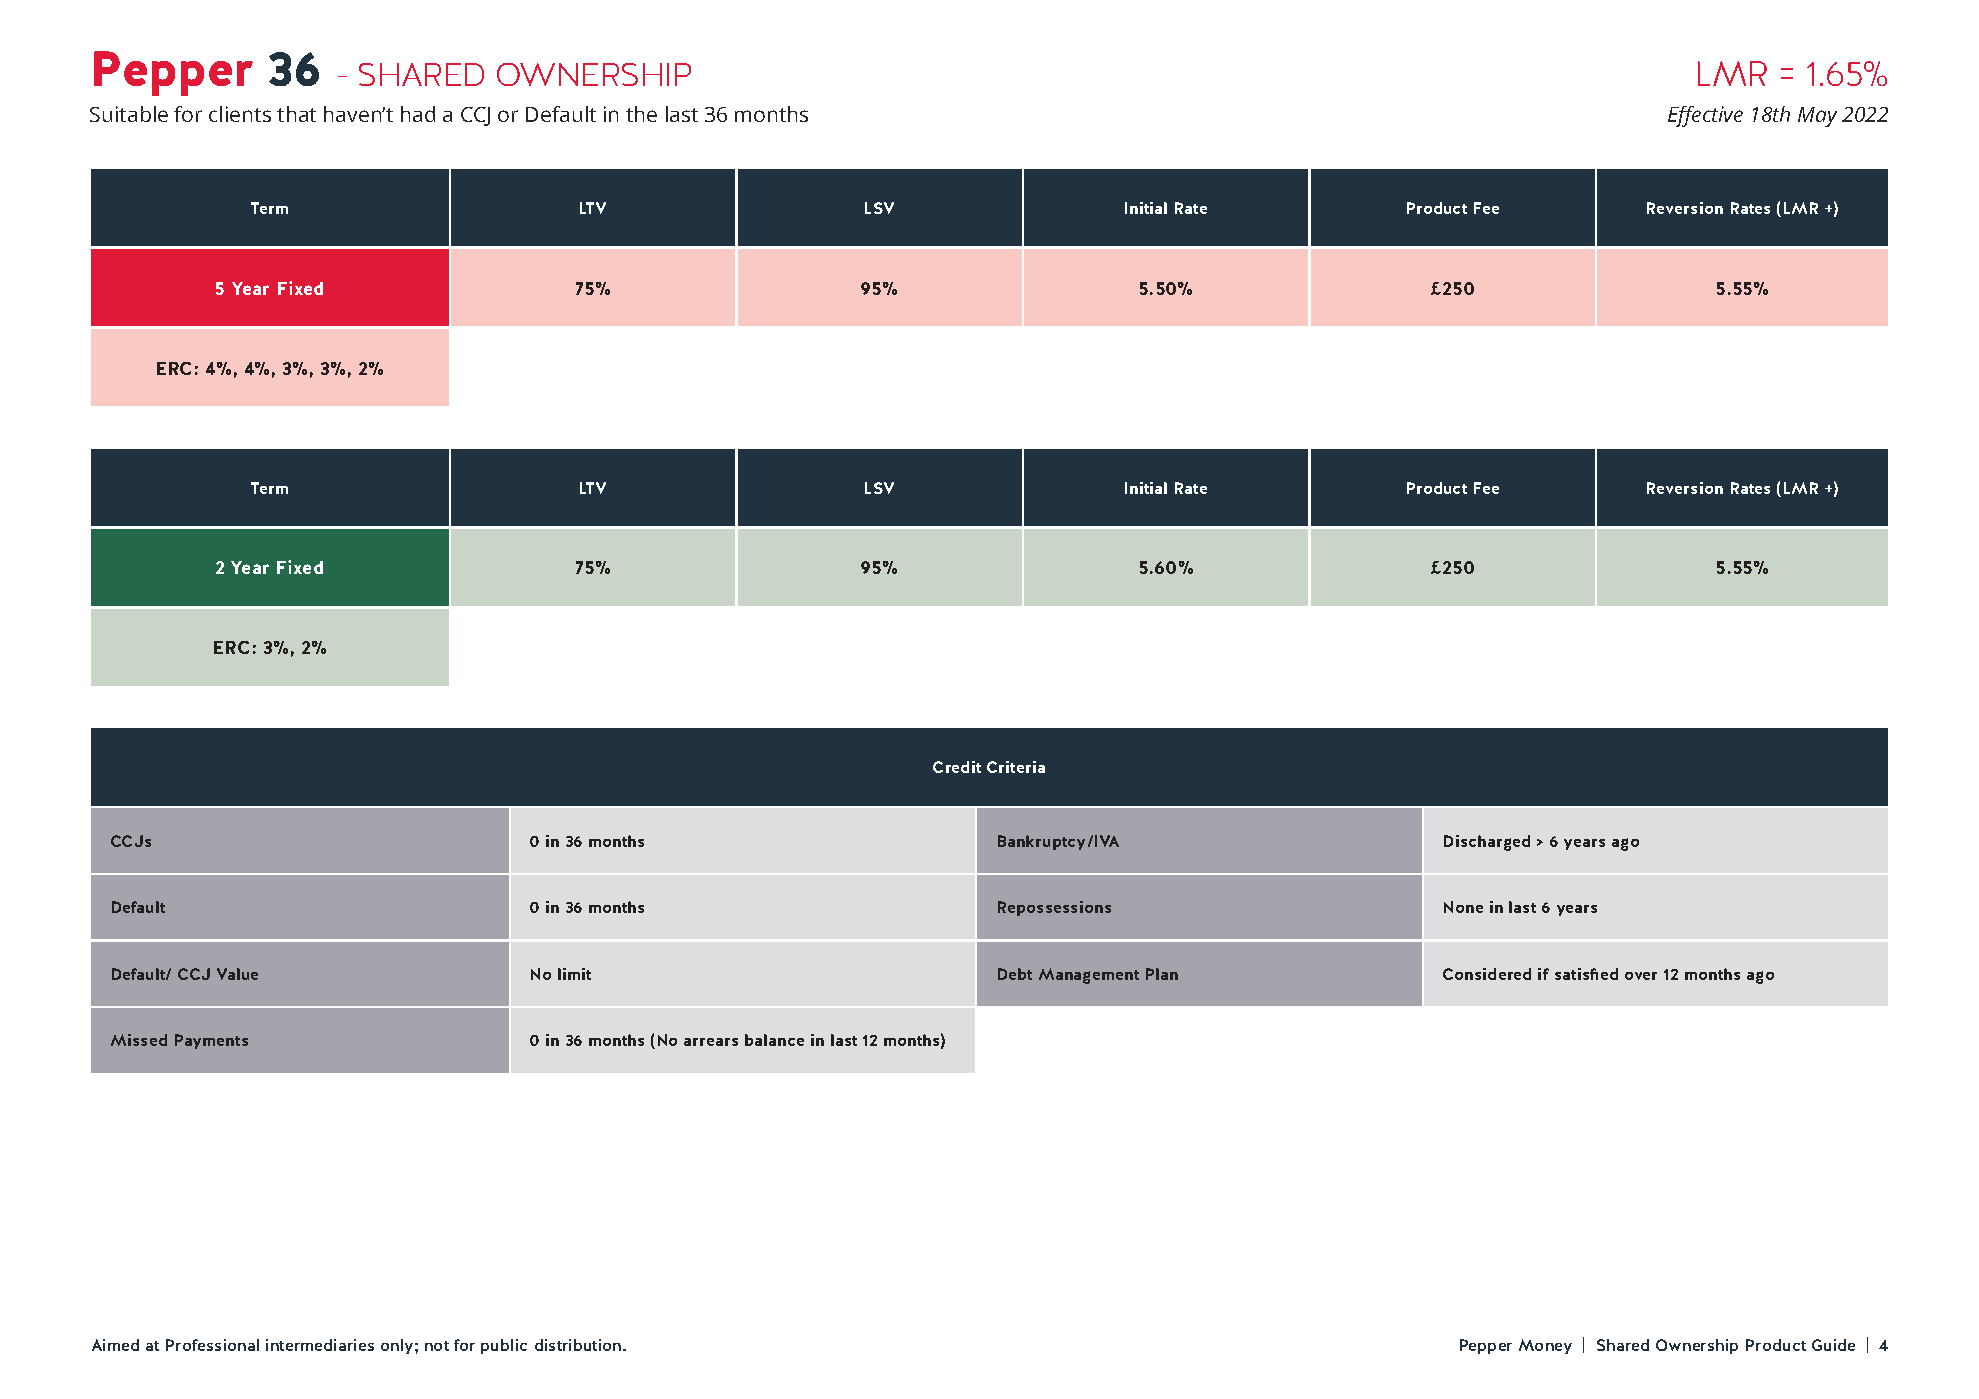  What do you see at coordinates (418, 114) in the document?
I see `had` at bounding box center [418, 114].
